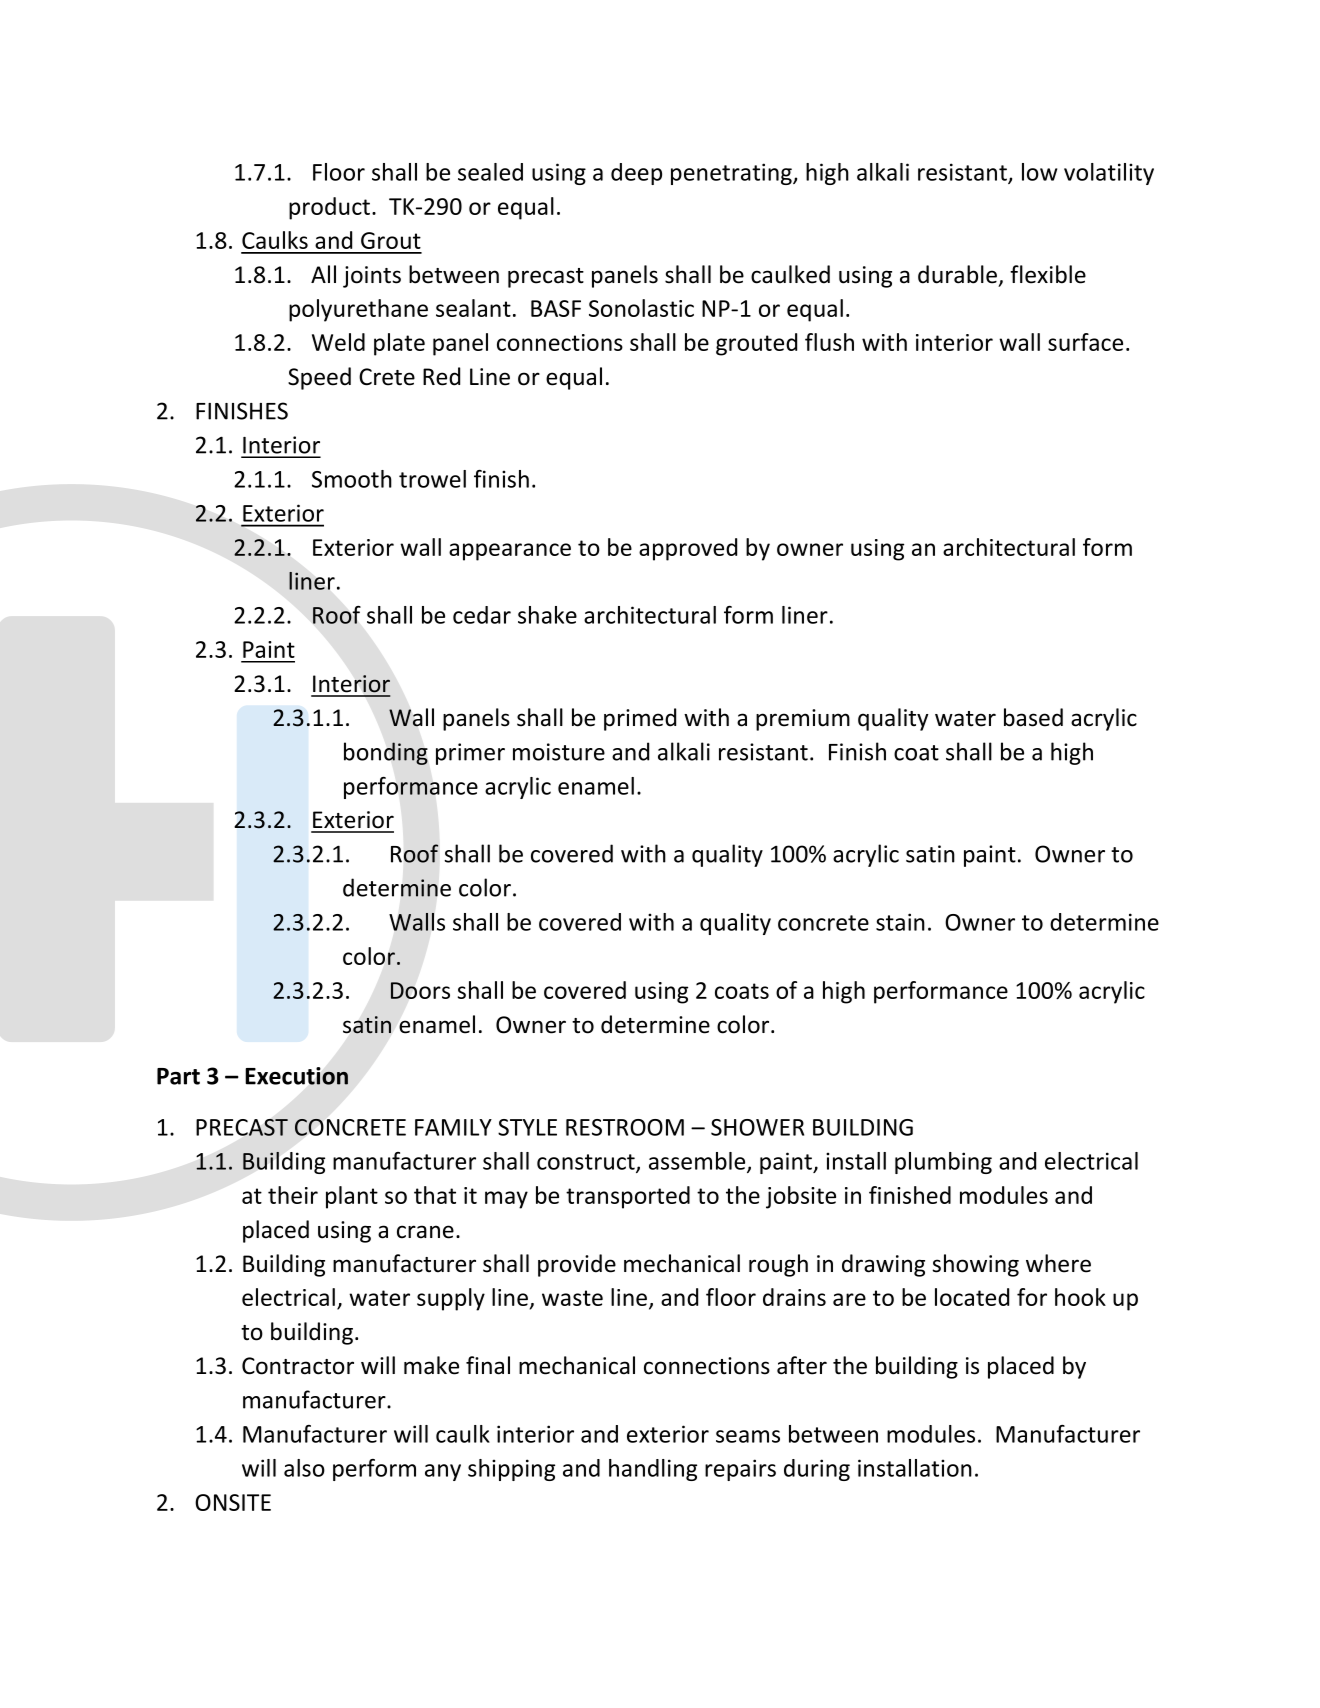 This image has width=1320, height=1708. I want to click on Execution, so click(296, 1076).
